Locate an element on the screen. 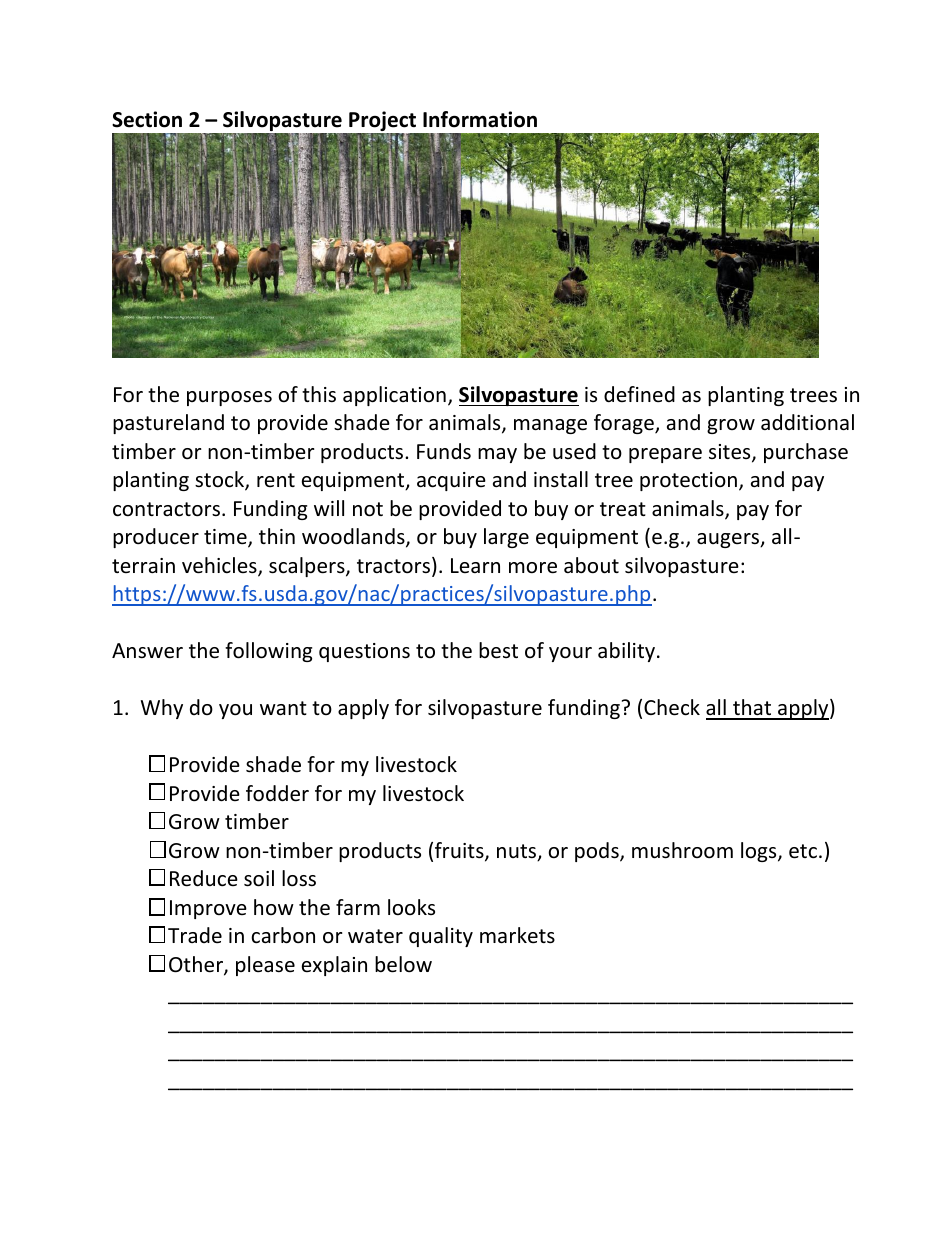 The width and height of the screenshot is (952, 1233). purposes is located at coordinates (229, 398).
